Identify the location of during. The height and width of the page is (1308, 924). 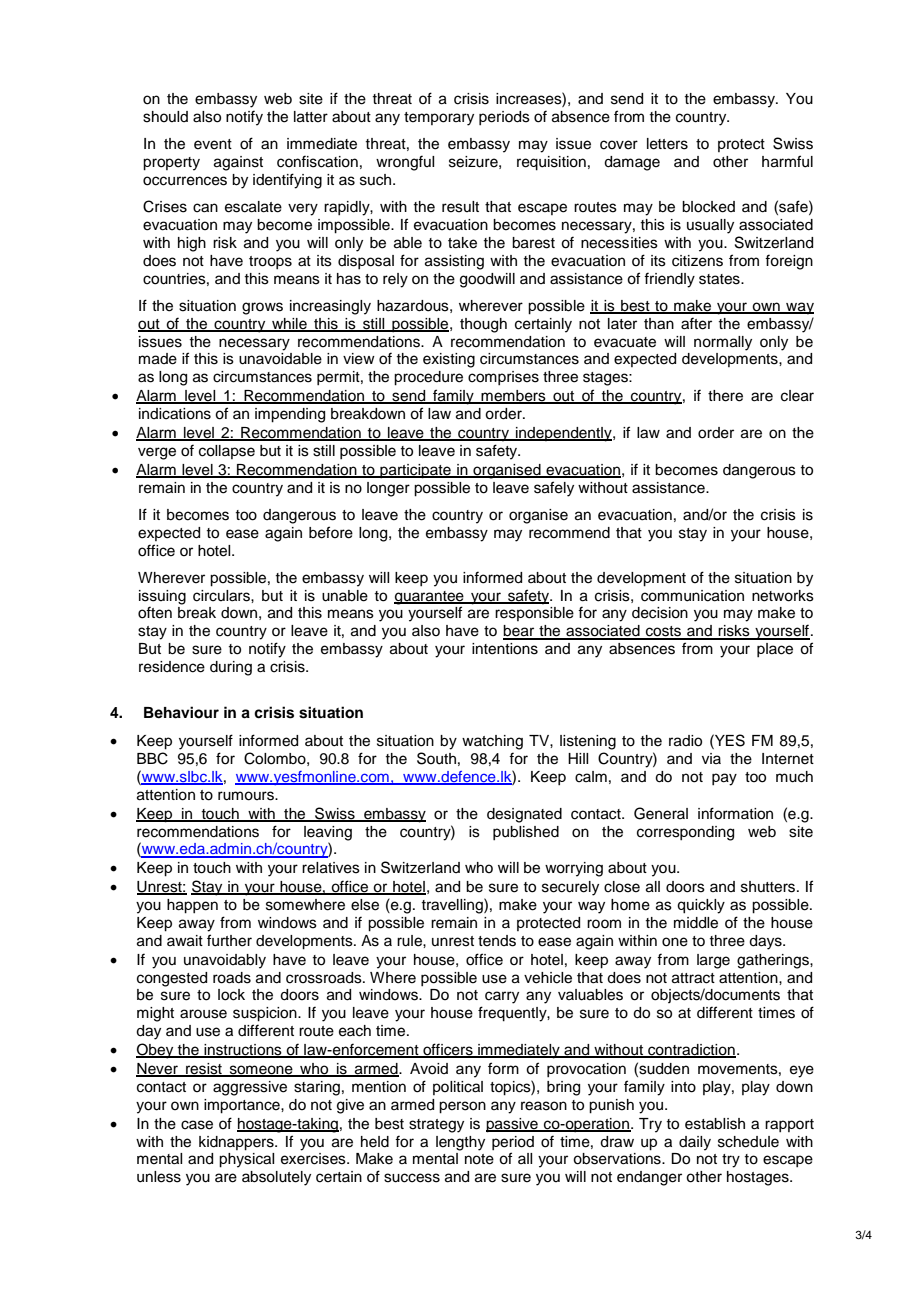
(231, 668).
